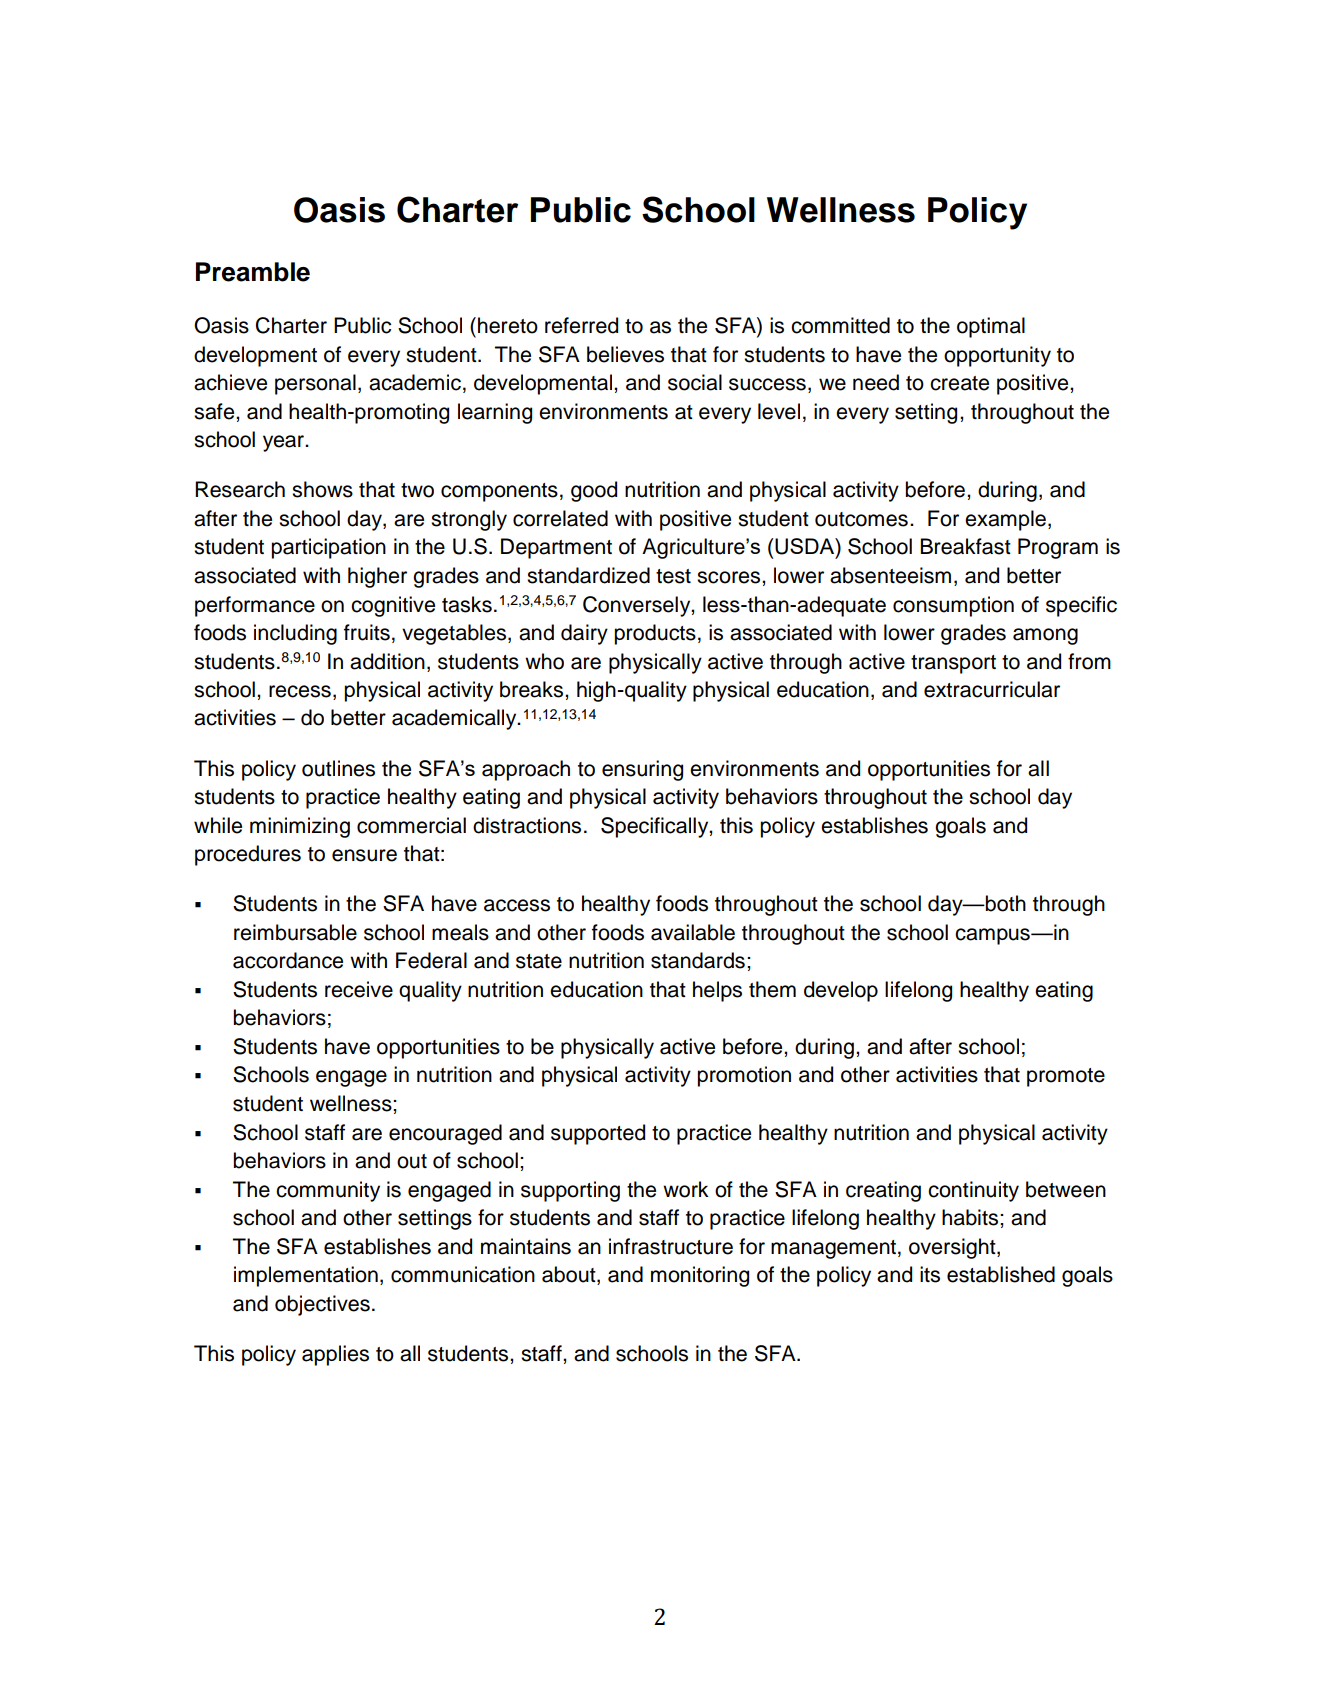 The image size is (1320, 1708). Describe the element at coordinates (1066, 1077) in the screenshot. I see `promote` at that location.
